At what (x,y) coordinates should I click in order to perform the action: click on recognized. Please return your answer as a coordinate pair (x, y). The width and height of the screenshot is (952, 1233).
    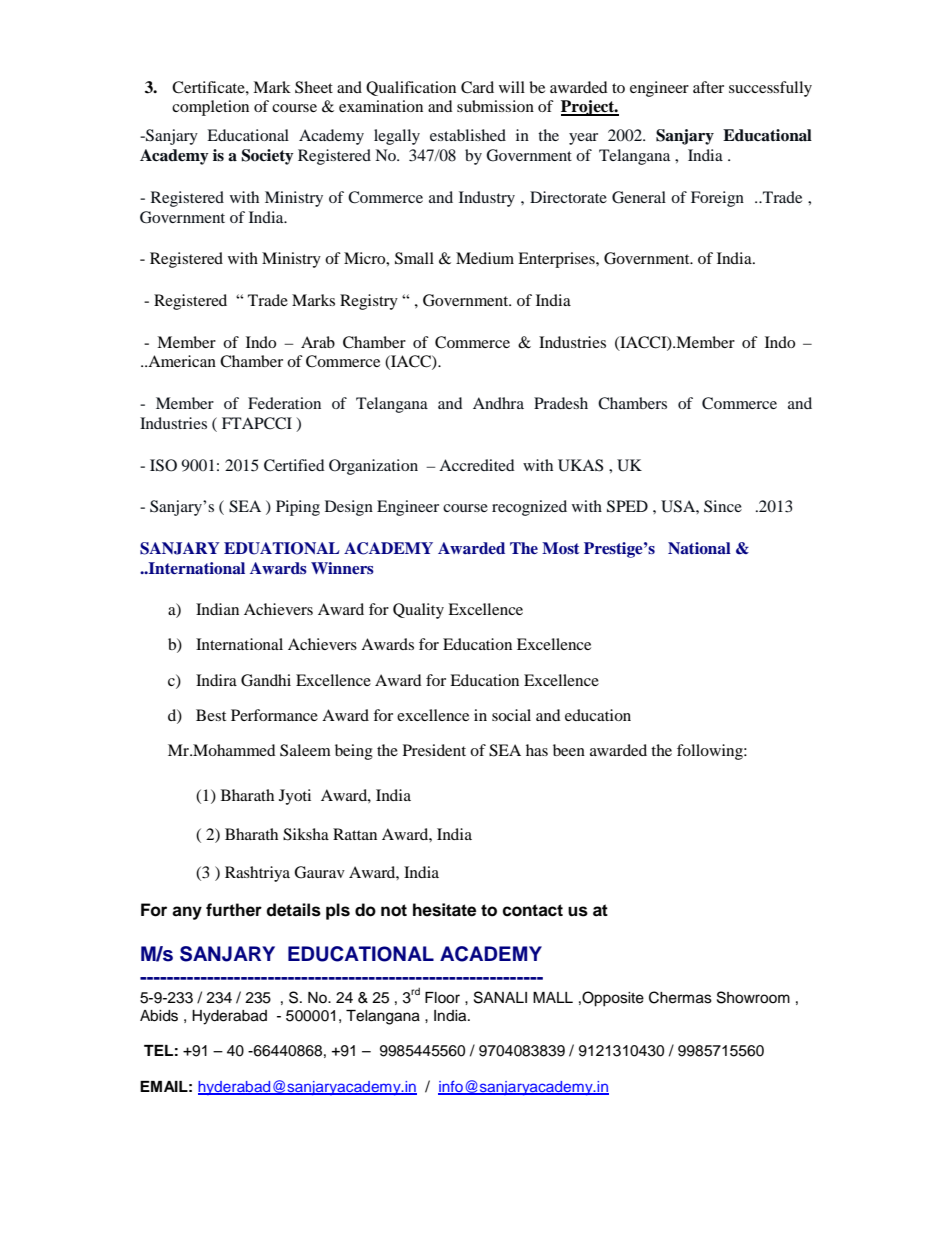
    Looking at the image, I should click on (529, 508).
